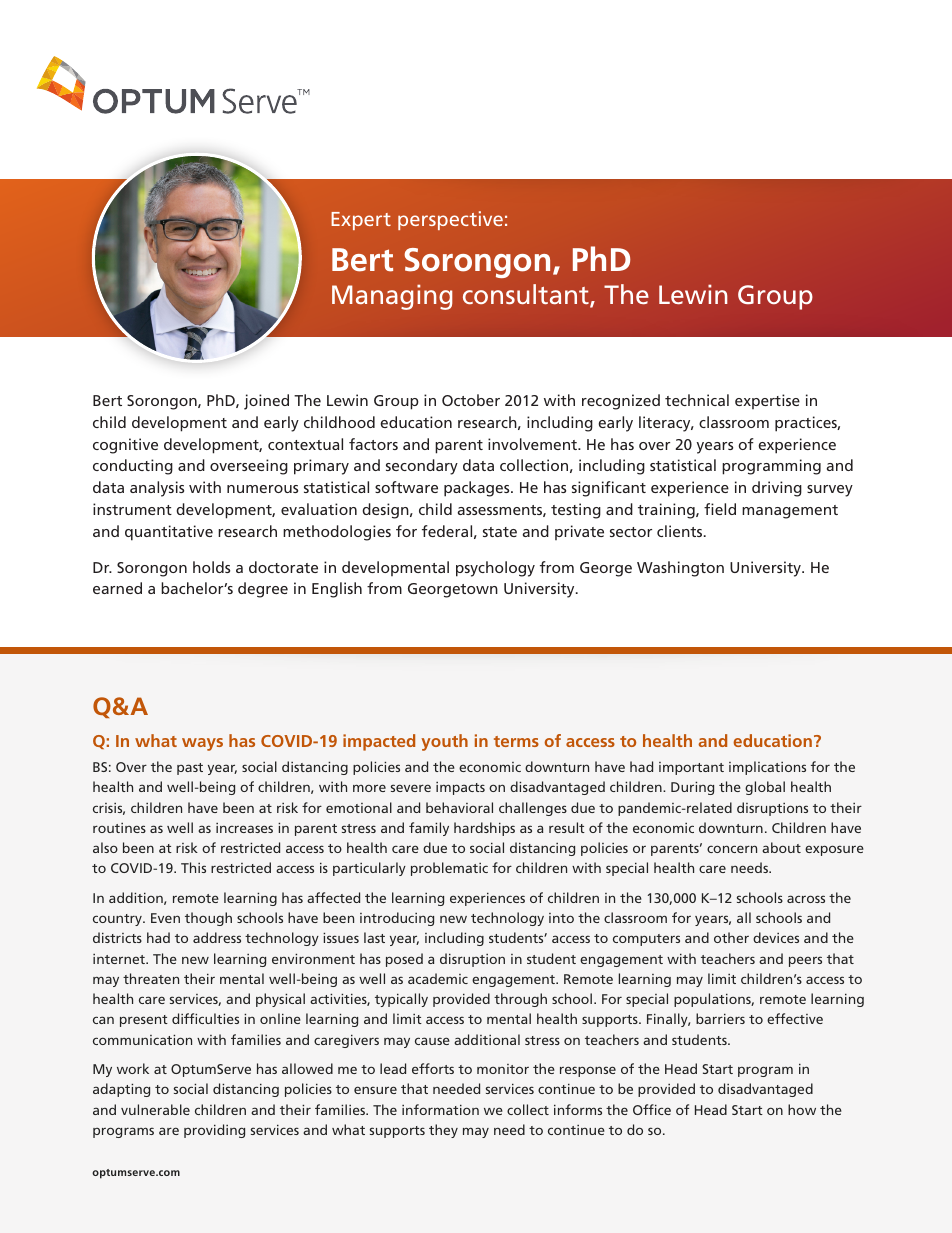  Describe the element at coordinates (449, 869) in the document. I see `problematic` at that location.
